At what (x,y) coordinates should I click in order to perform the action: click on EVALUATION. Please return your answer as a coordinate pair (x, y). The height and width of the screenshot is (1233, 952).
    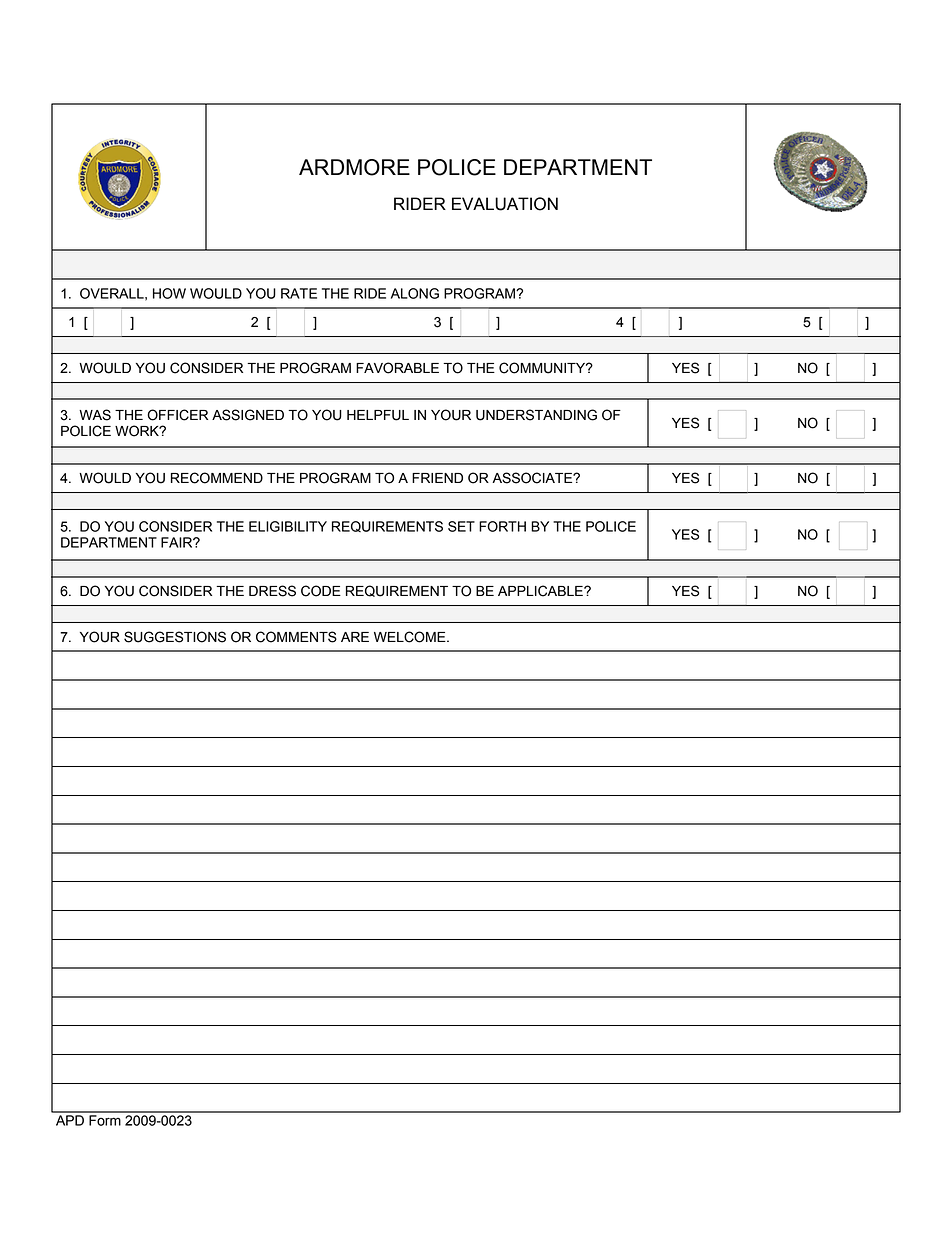
    Looking at the image, I should click on (505, 204).
